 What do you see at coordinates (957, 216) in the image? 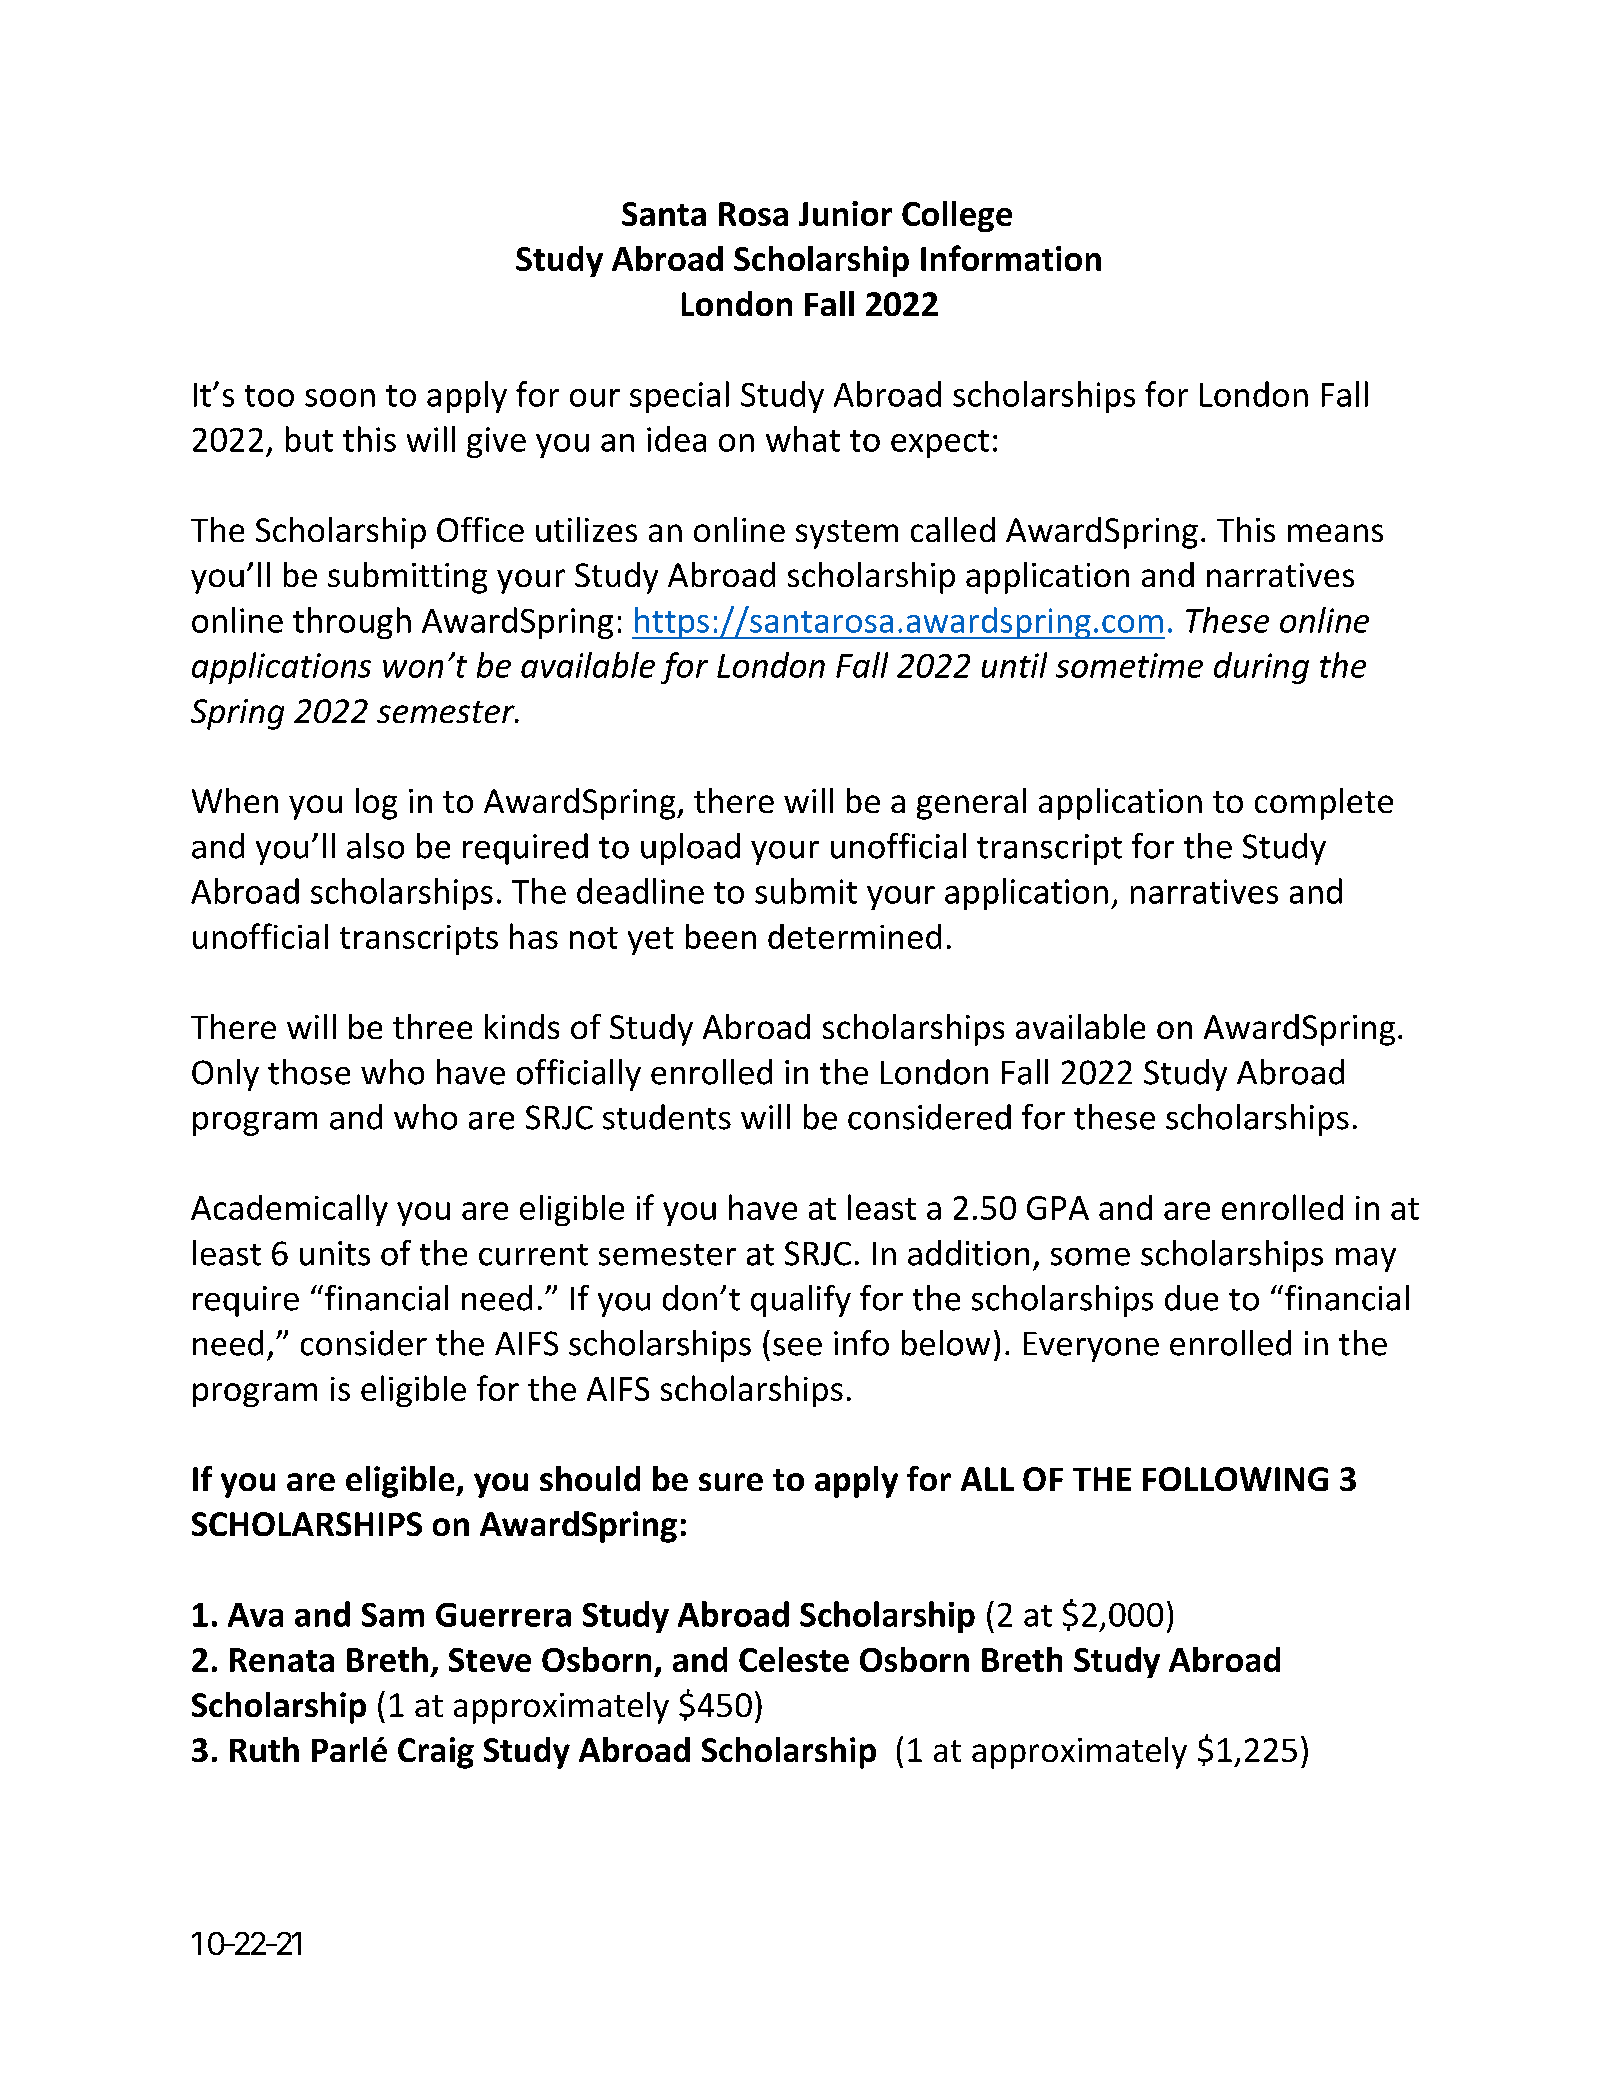
I see `College` at bounding box center [957, 216].
